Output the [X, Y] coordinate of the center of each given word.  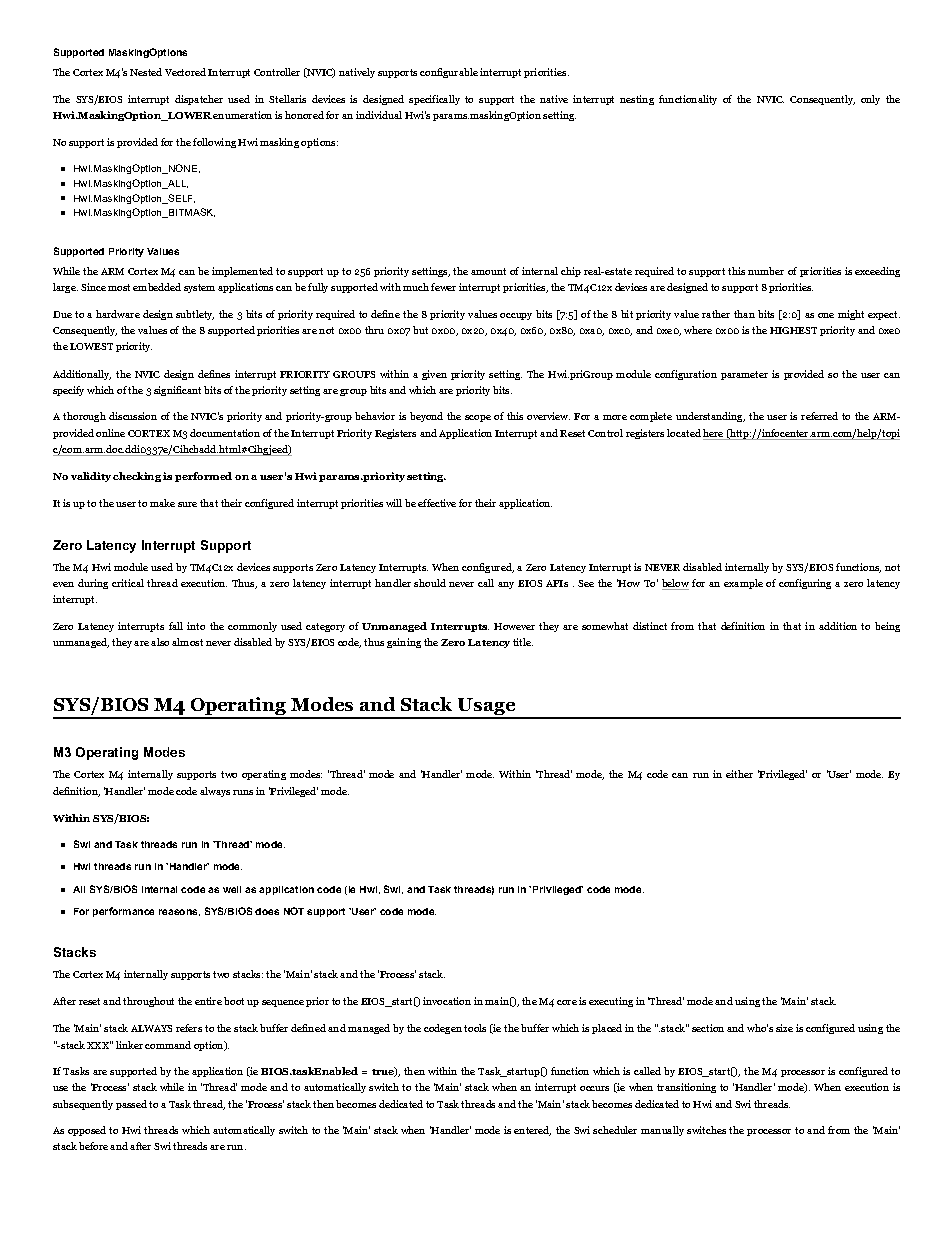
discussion [133, 416]
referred [819, 416]
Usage [486, 708]
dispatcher [199, 100]
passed [131, 1105]
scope [478, 418]
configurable [449, 73]
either [739, 774]
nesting [637, 100]
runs [243, 792]
